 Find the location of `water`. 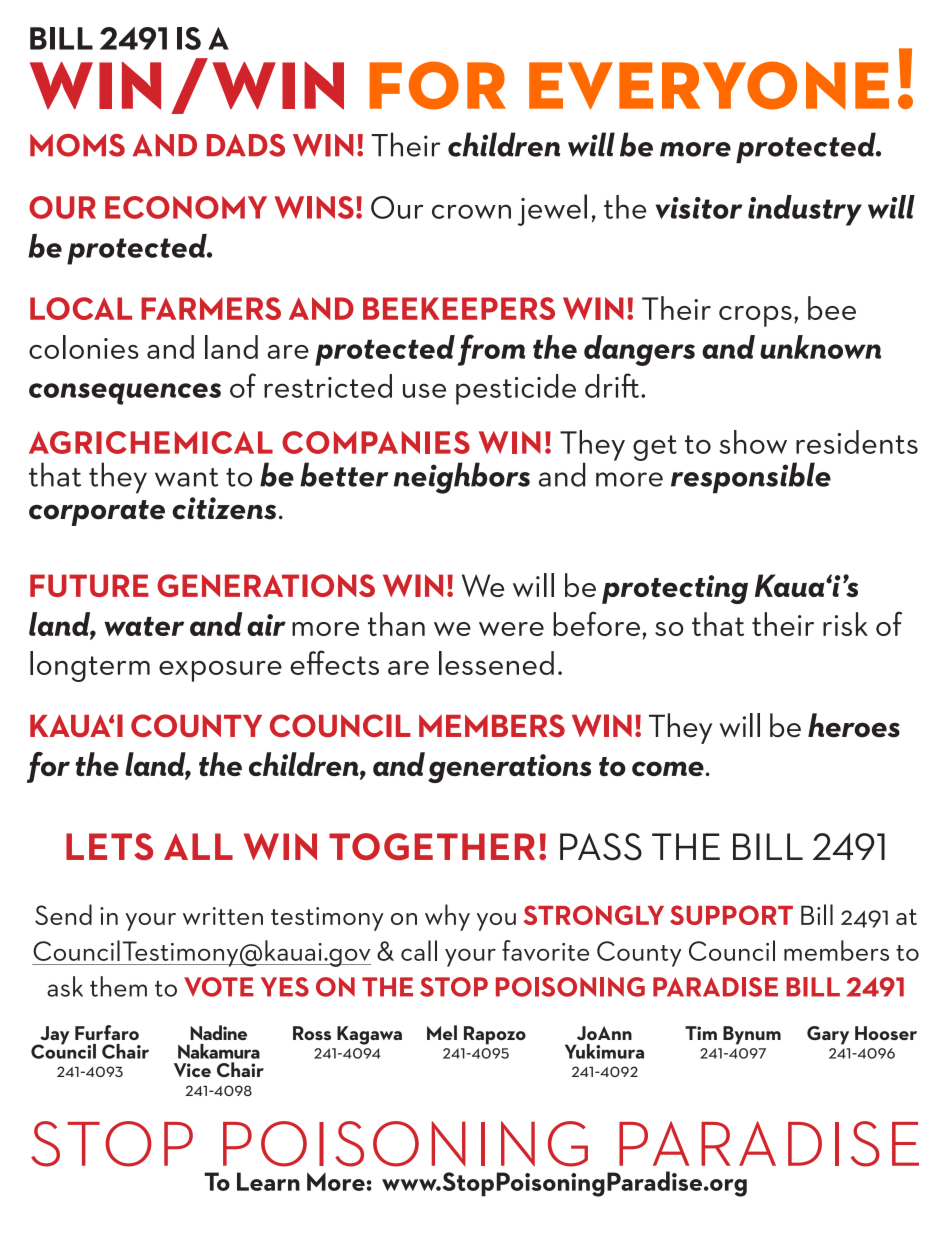

water is located at coordinates (144, 626).
